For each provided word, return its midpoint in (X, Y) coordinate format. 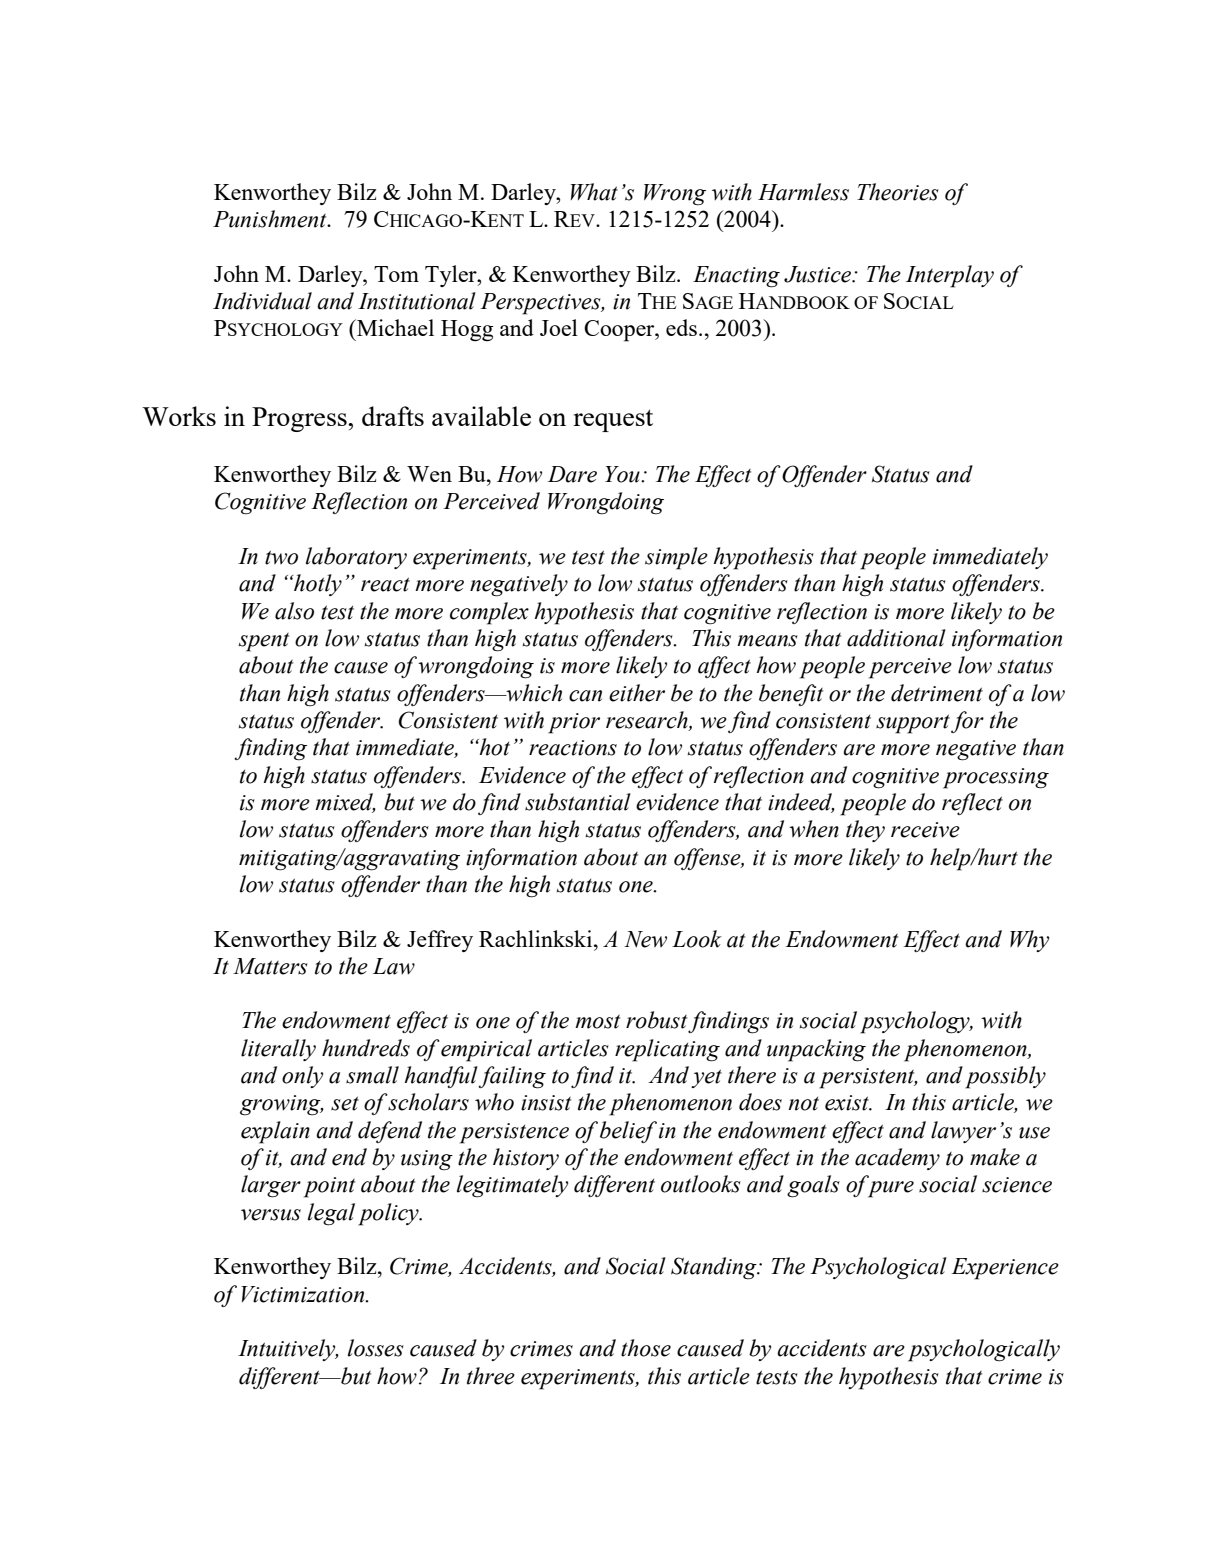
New (645, 939)
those (646, 1348)
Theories (898, 192)
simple (676, 558)
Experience (1005, 1269)
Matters (270, 966)
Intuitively (288, 1350)
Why (1029, 941)
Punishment (271, 219)
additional (896, 638)
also (294, 611)
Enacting (736, 277)
